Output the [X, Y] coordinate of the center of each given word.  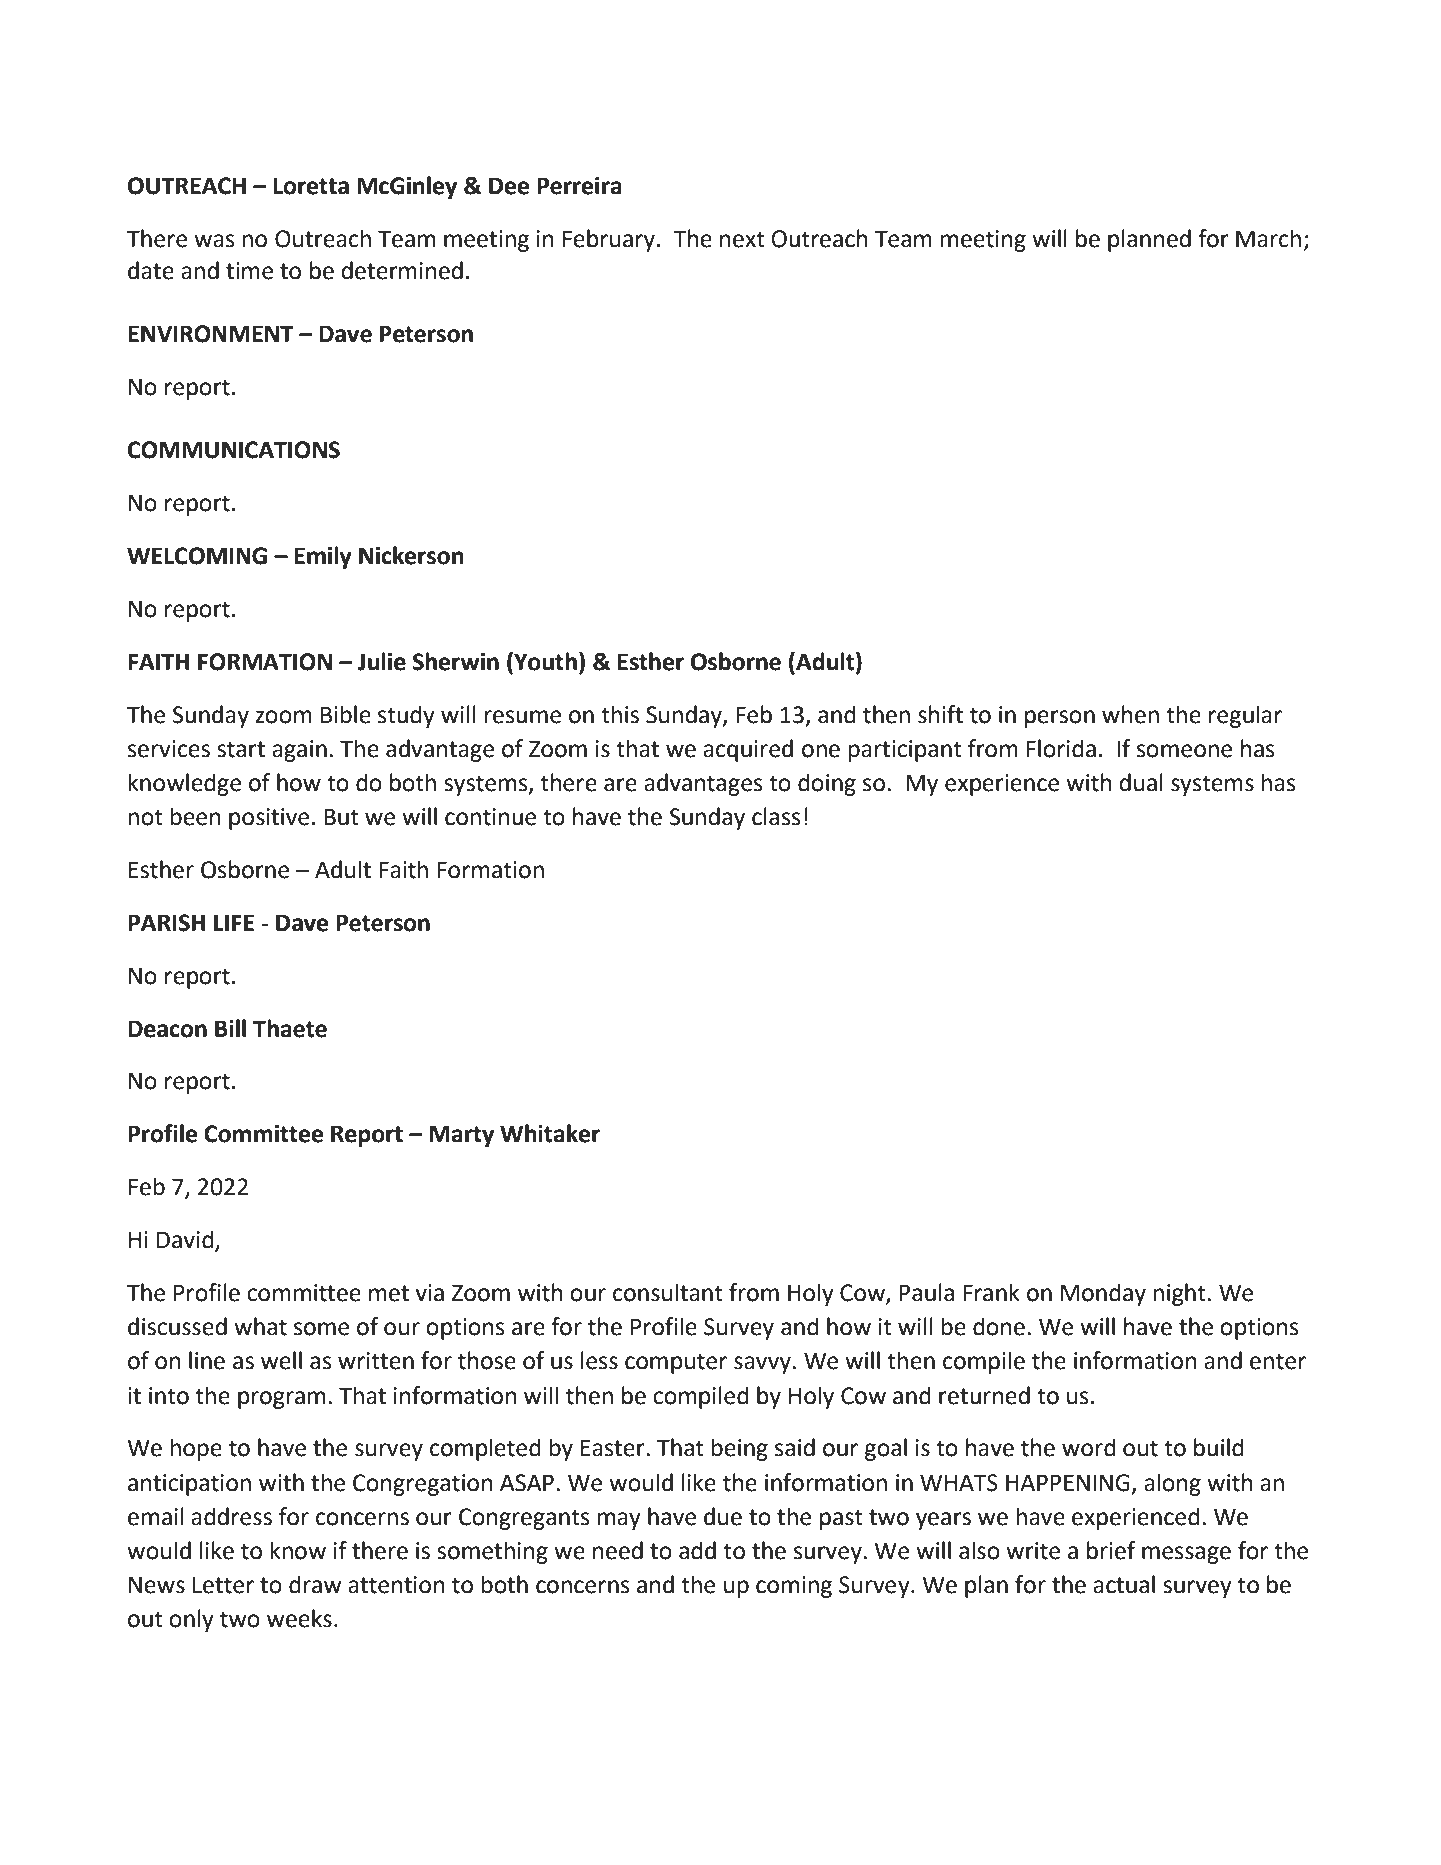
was [214, 241]
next [742, 239]
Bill [230, 1028]
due [723, 1516]
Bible [346, 714]
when [1130, 714]
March [1268, 238]
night [1180, 1294]
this [620, 714]
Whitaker [550, 1133]
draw [315, 1584]
